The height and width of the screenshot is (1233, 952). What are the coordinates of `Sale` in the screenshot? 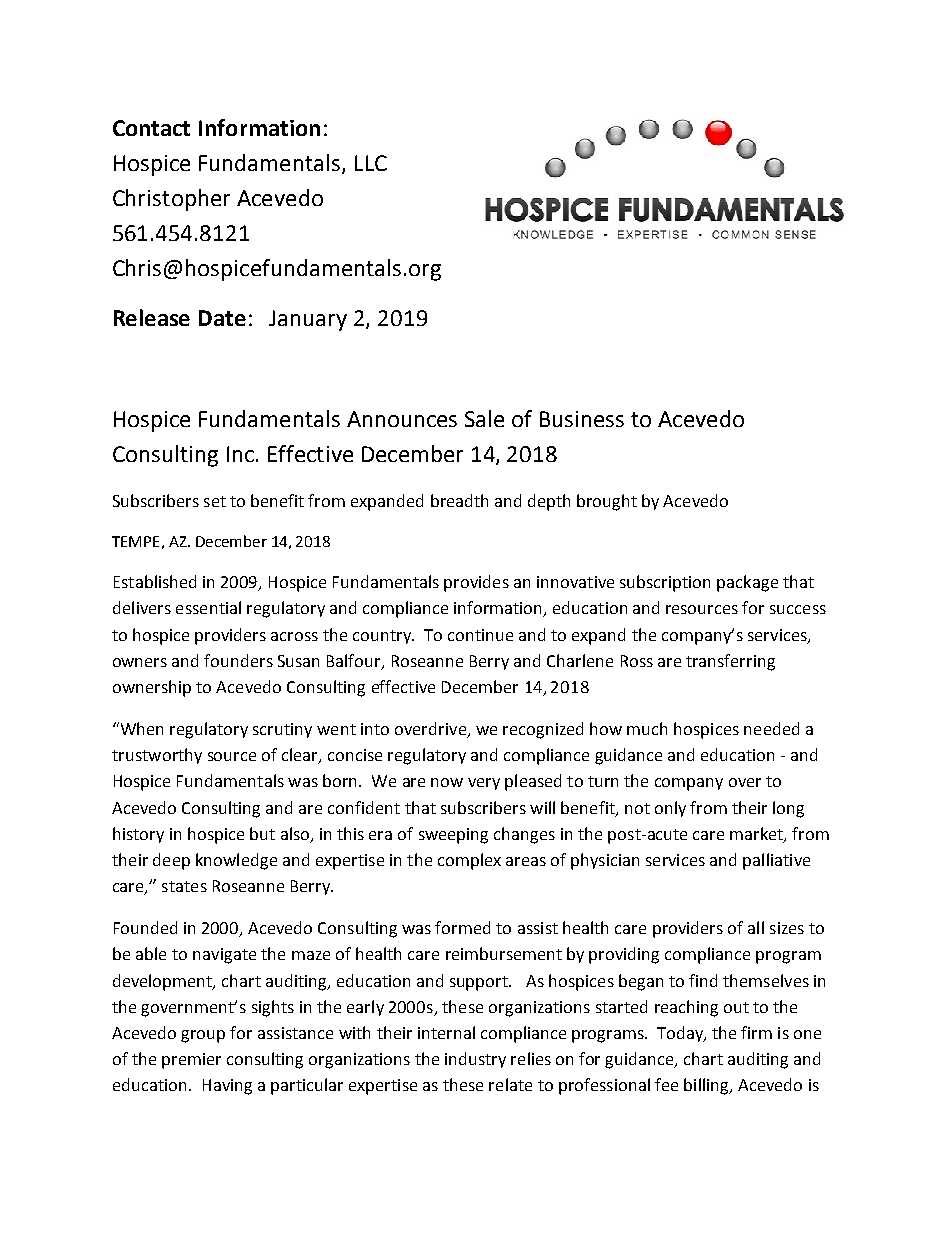 It's located at (484, 418).
